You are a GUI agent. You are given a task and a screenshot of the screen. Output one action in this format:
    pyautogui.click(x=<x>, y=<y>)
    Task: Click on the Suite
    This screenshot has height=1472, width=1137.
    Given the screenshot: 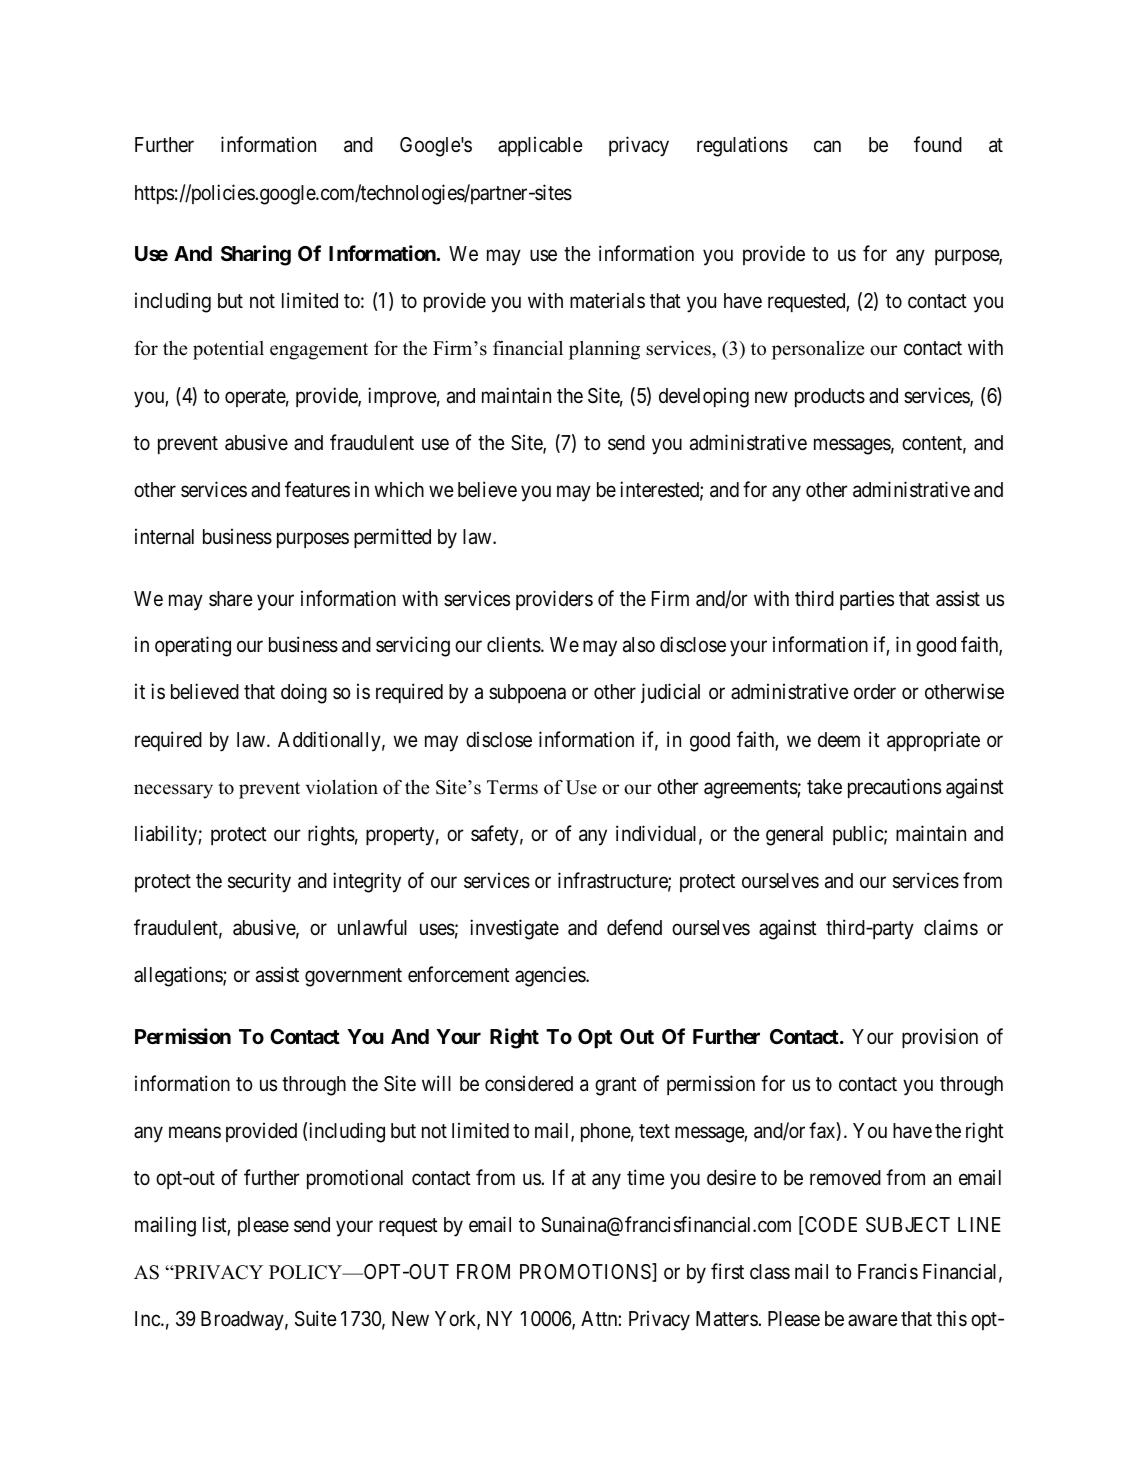 What is the action you would take?
    pyautogui.click(x=316, y=1318)
